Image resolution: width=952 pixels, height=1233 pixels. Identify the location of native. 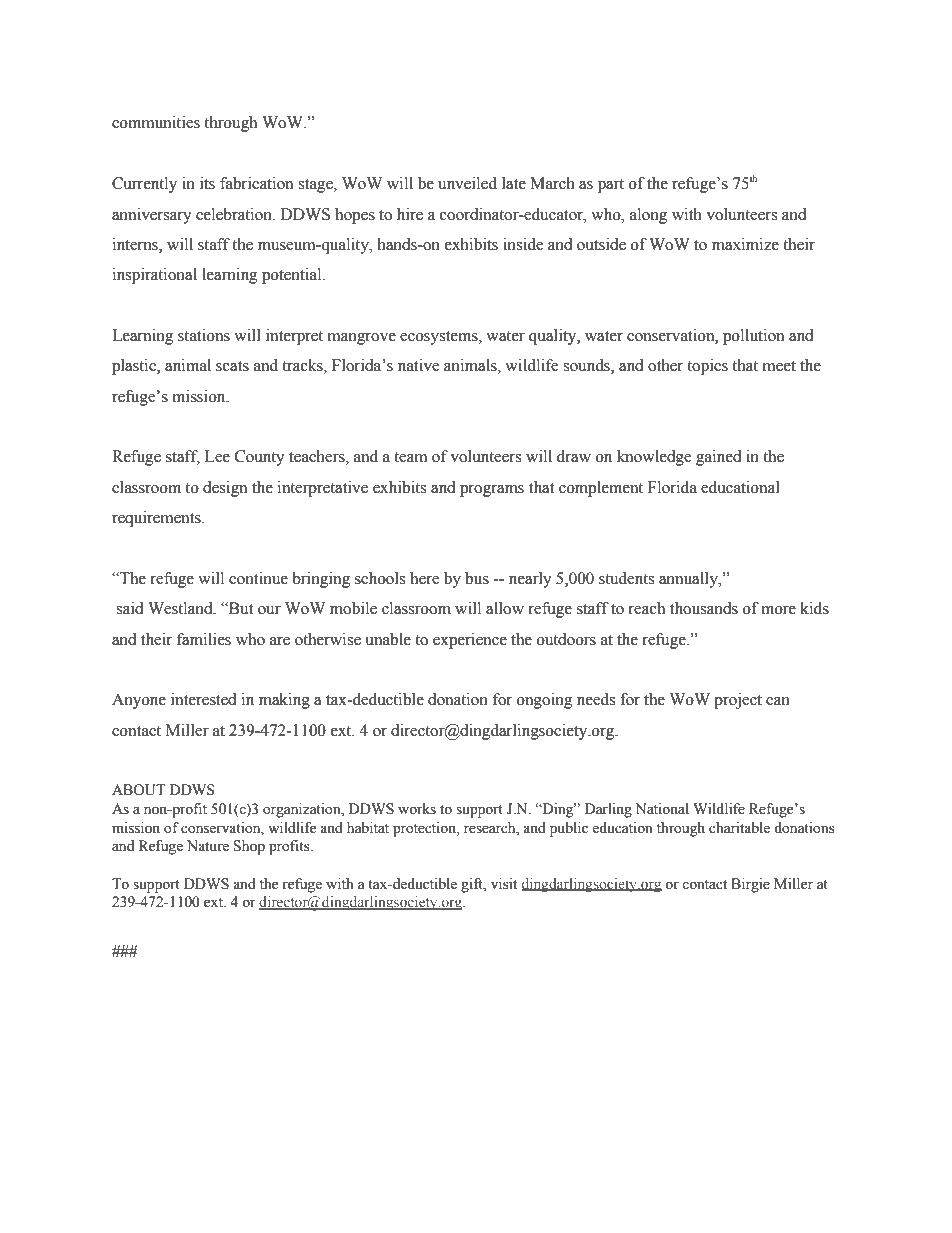
(418, 365).
